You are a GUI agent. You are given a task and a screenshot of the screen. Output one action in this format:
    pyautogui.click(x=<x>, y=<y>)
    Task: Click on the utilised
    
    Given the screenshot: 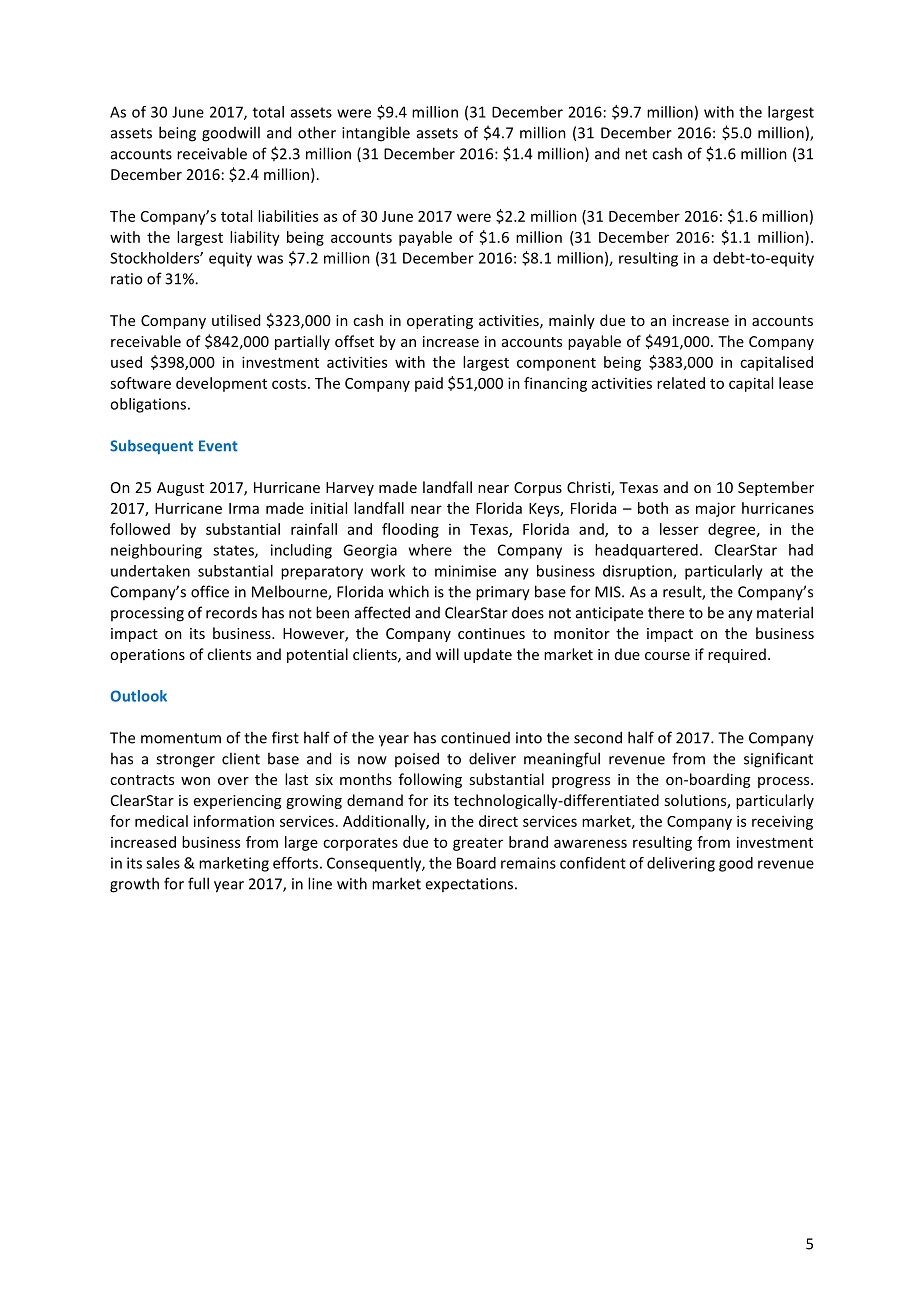 What is the action you would take?
    pyautogui.click(x=236, y=320)
